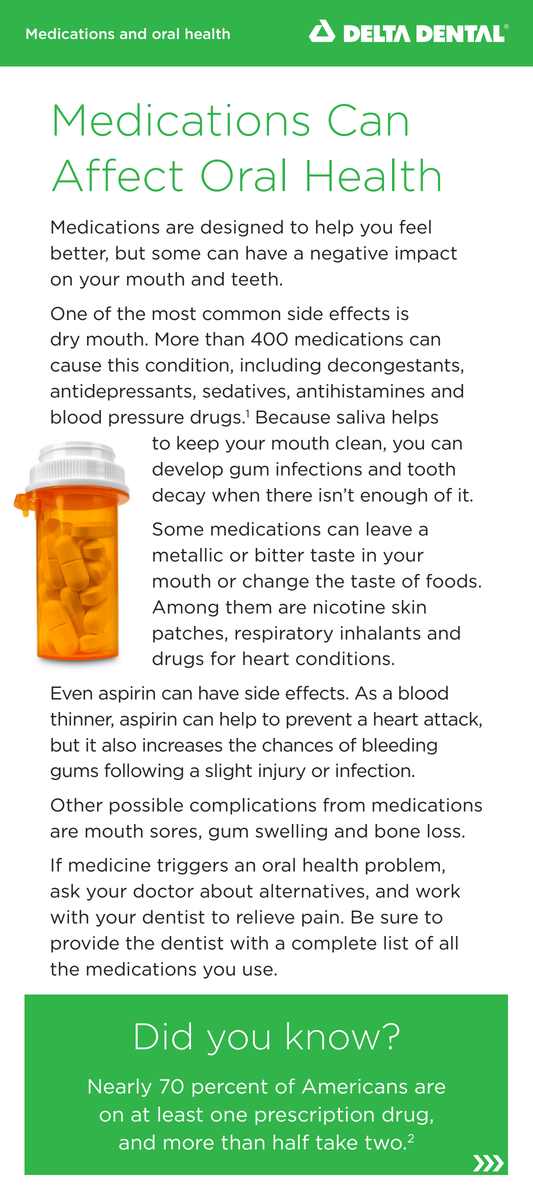 This screenshot has height=1200, width=533. What do you see at coordinates (284, 634) in the screenshot?
I see `respiratory` at bounding box center [284, 634].
